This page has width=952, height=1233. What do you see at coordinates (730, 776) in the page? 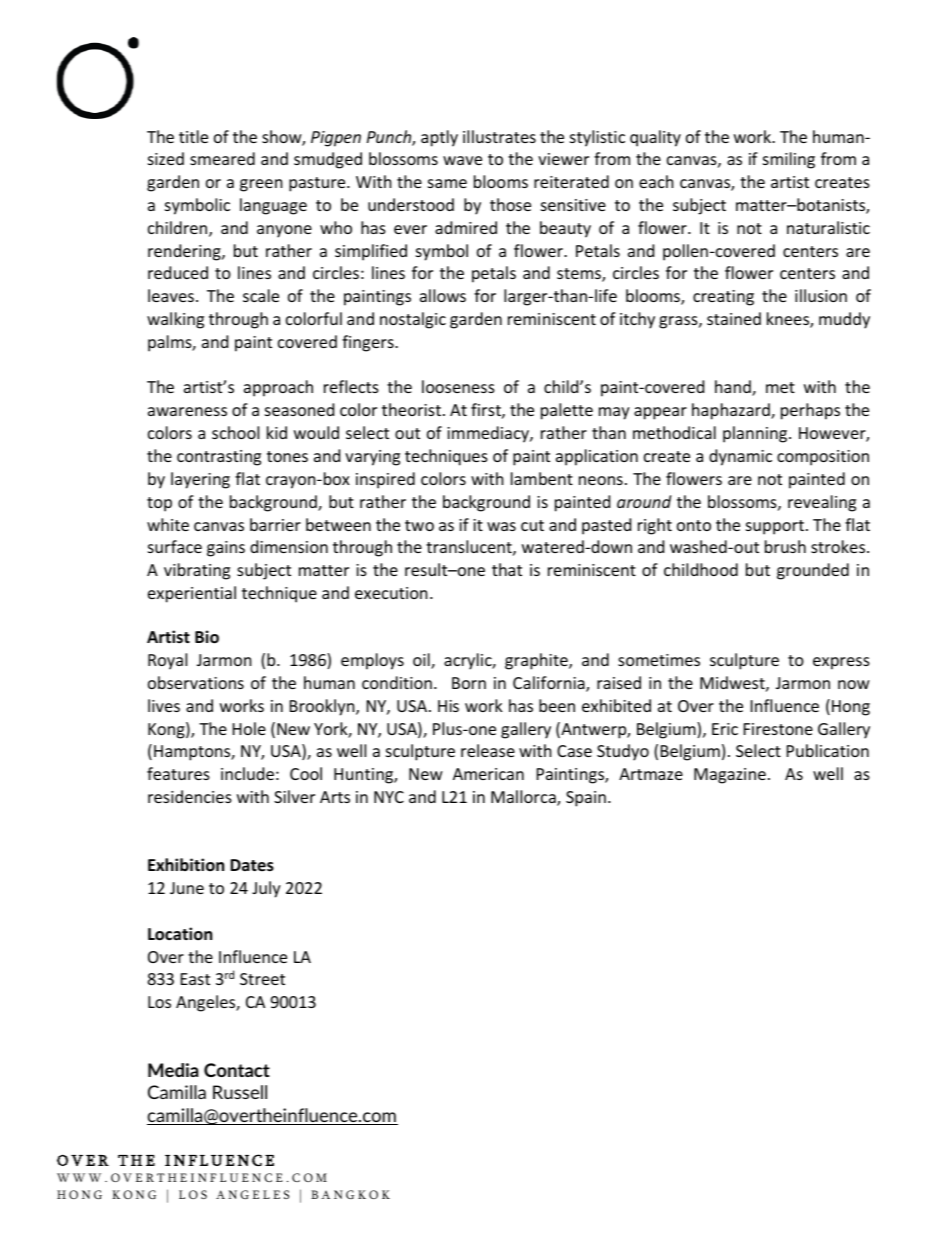
I see `Magazine` at bounding box center [730, 776].
